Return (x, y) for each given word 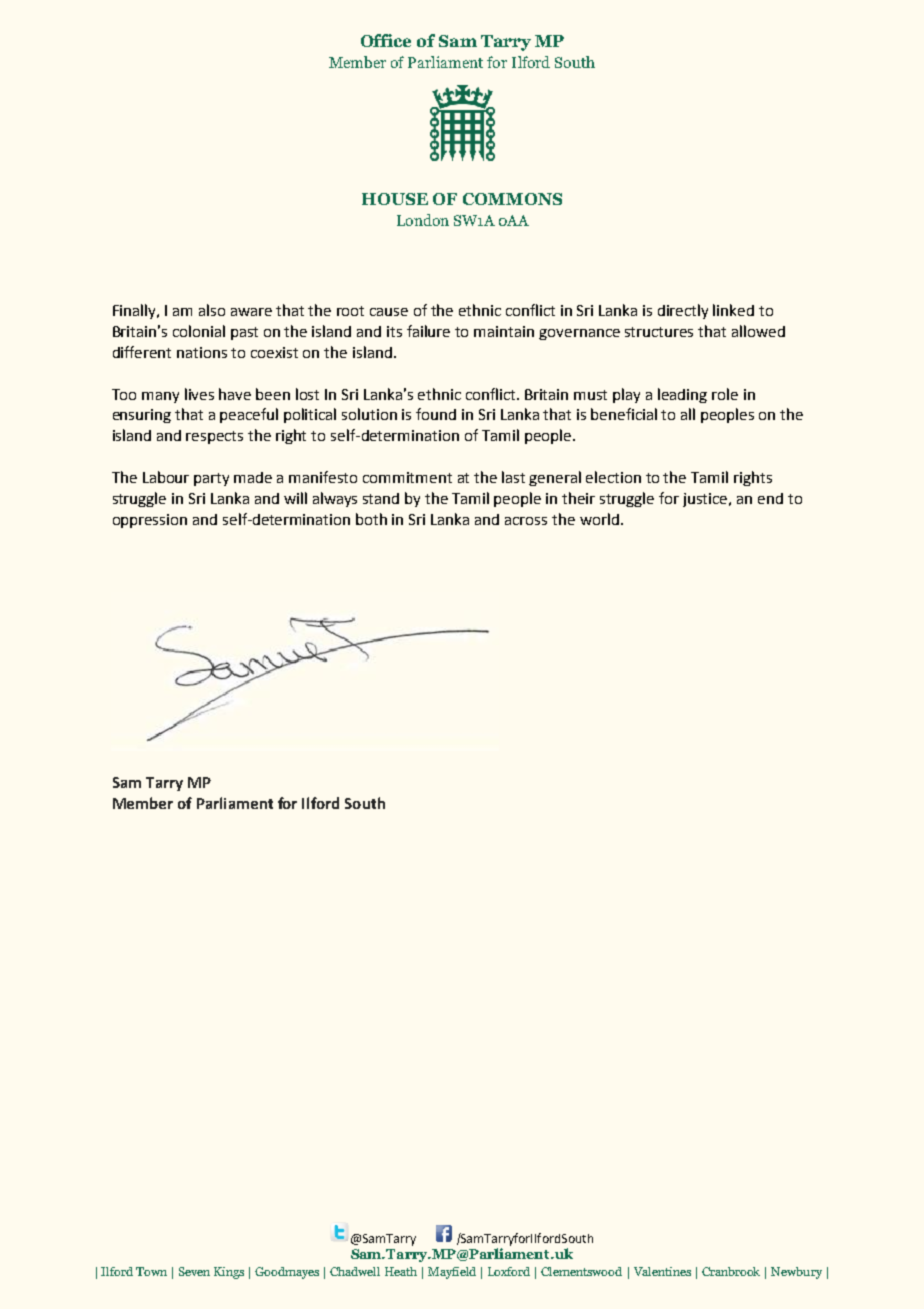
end (770, 498)
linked (733, 310)
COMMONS (512, 199)
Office (386, 40)
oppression (150, 521)
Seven (194, 1271)
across (526, 521)
